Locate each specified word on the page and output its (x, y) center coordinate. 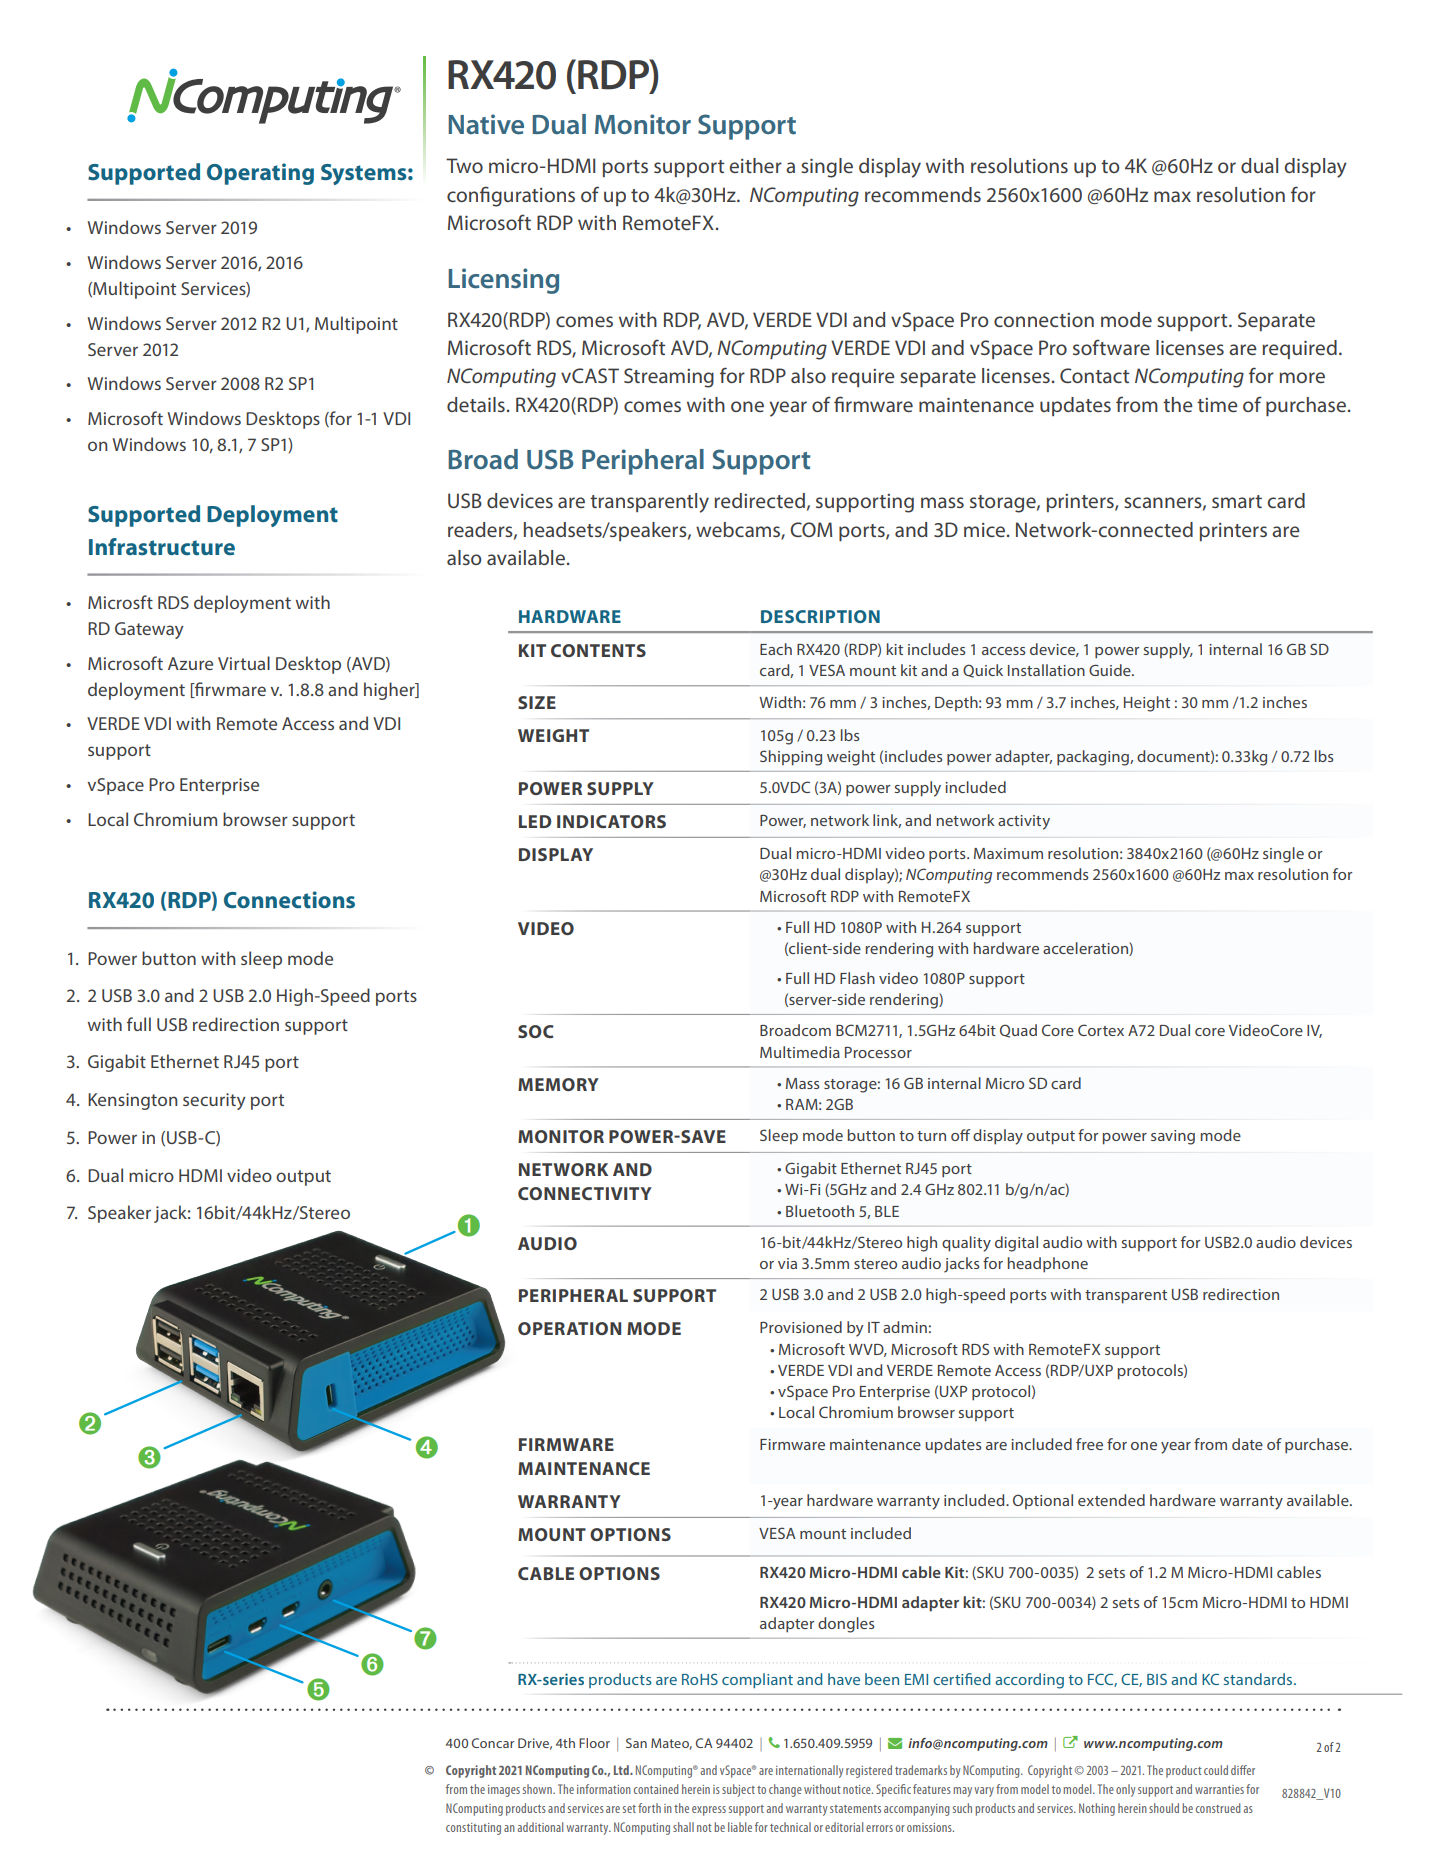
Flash (857, 978)
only (1125, 1790)
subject (738, 1790)
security (214, 1101)
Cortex (1101, 1030)
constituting (473, 1829)
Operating (260, 174)
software (1111, 347)
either (756, 165)
